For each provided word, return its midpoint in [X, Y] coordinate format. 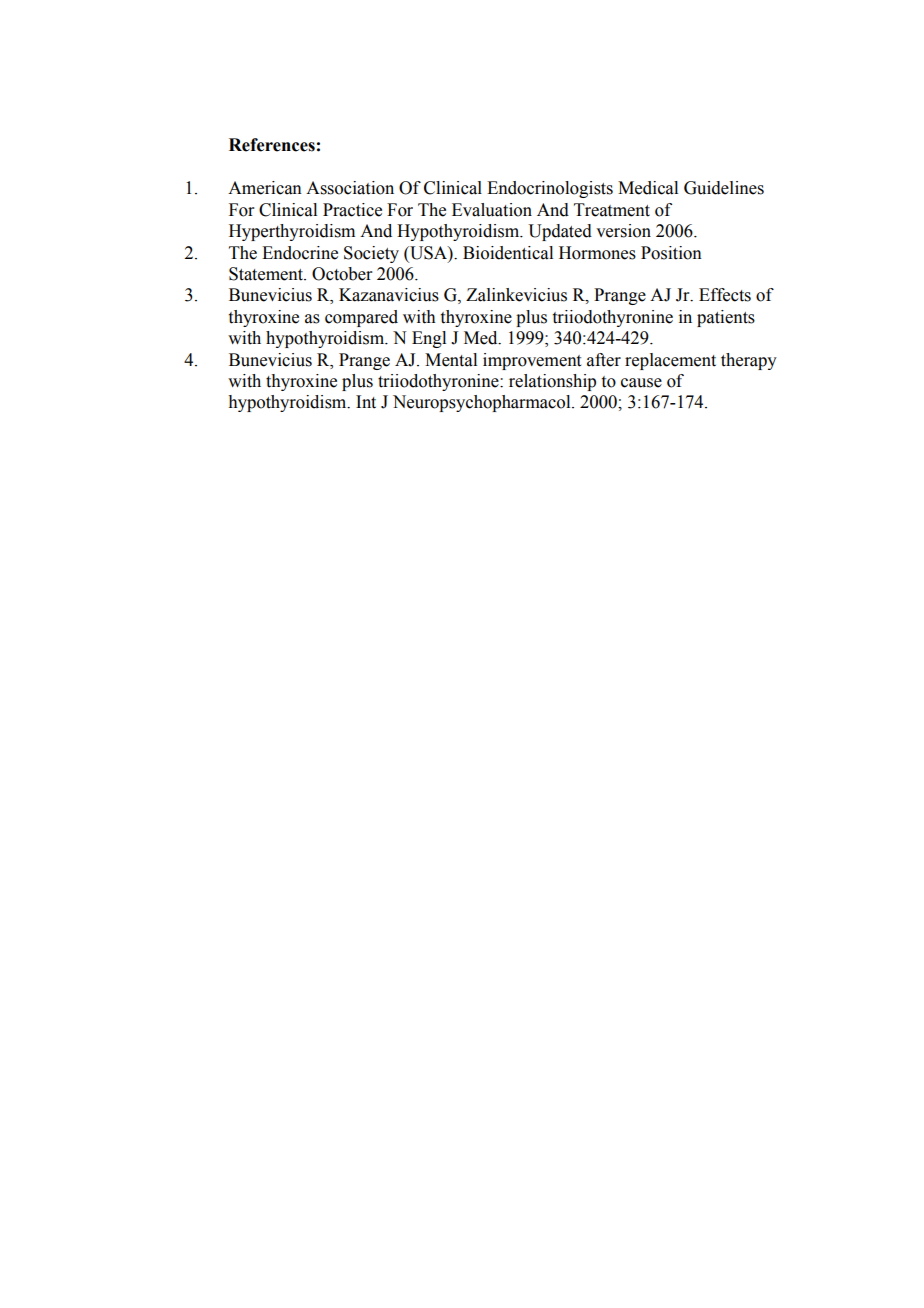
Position [671, 253]
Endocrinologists [550, 189]
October [342, 274]
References [272, 145]
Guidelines [724, 188]
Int [366, 402]
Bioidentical [508, 253]
